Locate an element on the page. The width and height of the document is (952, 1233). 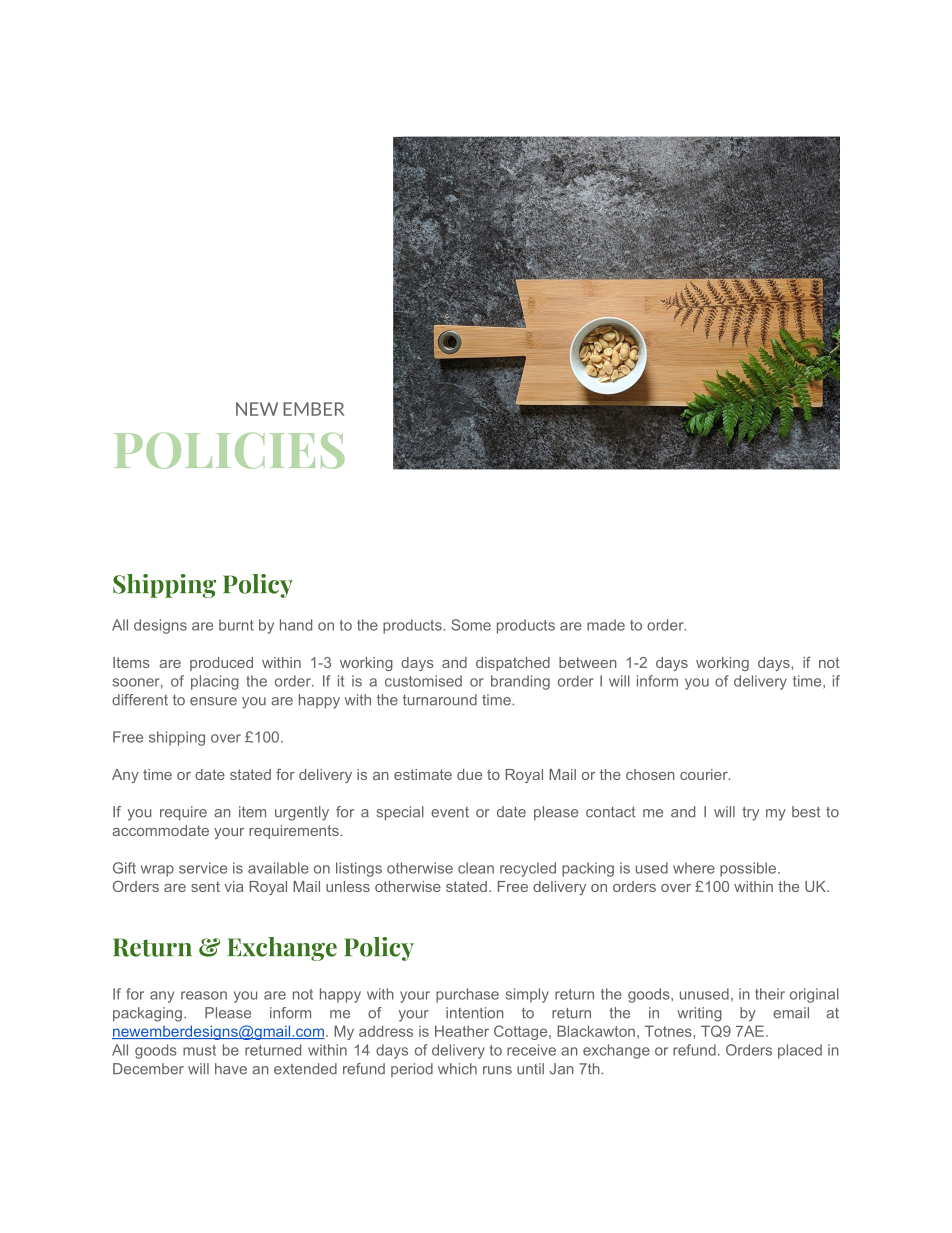
made is located at coordinates (606, 625).
